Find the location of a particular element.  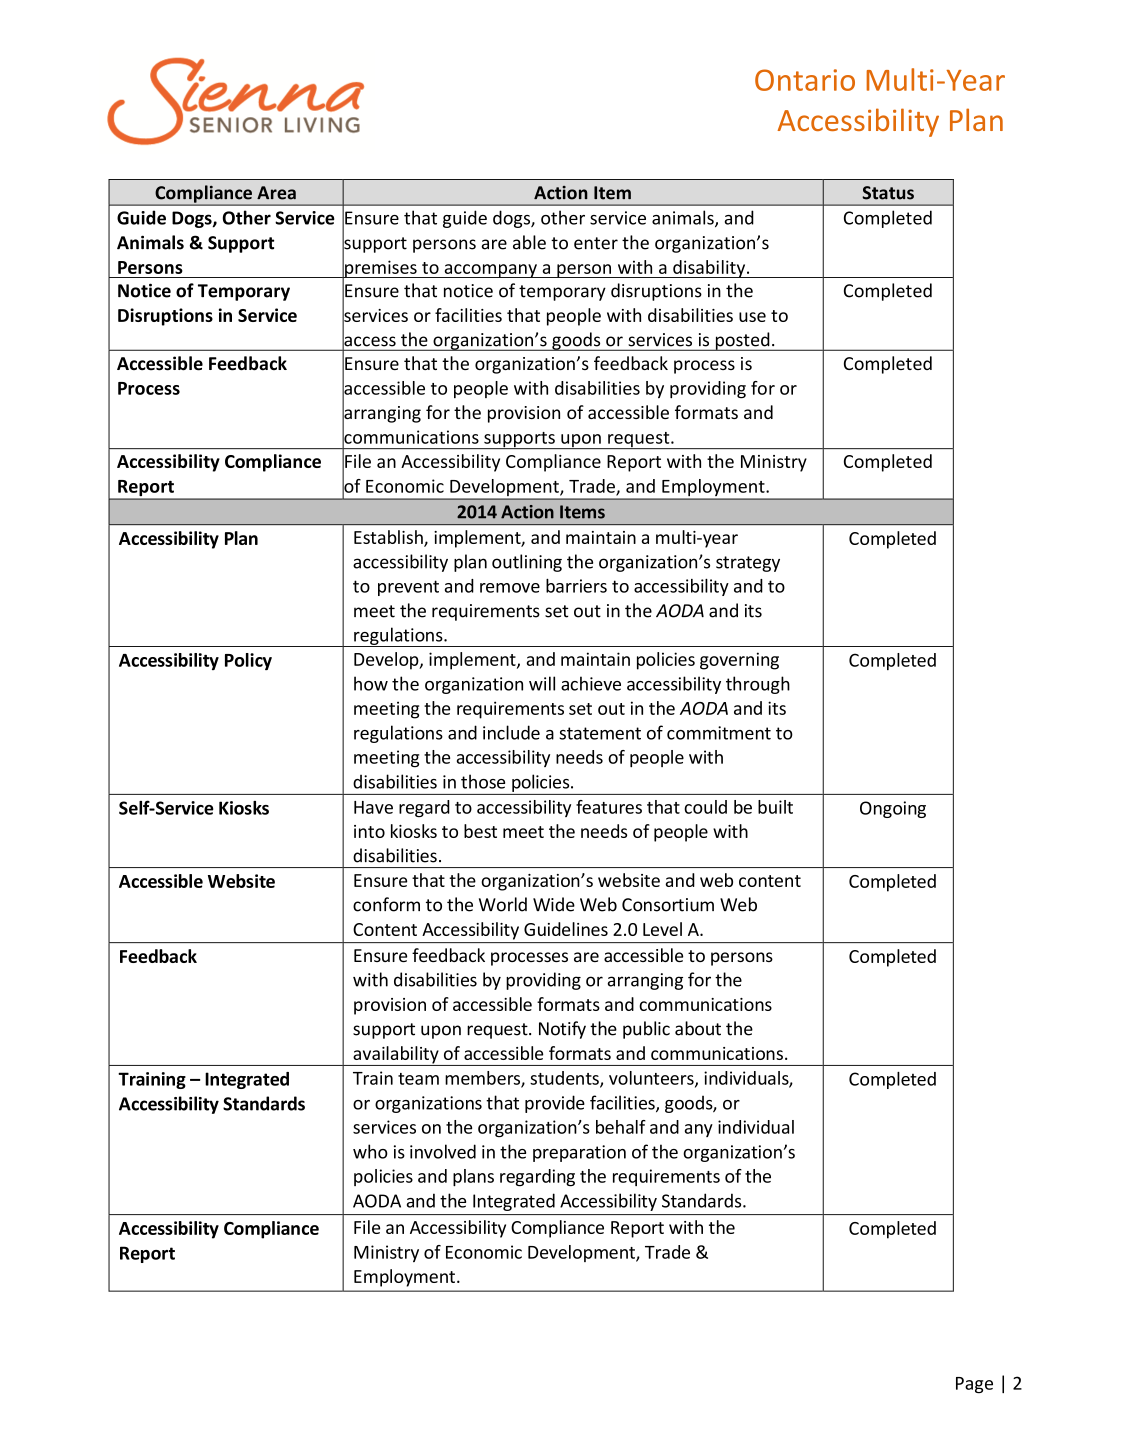

Status is located at coordinates (888, 193).
